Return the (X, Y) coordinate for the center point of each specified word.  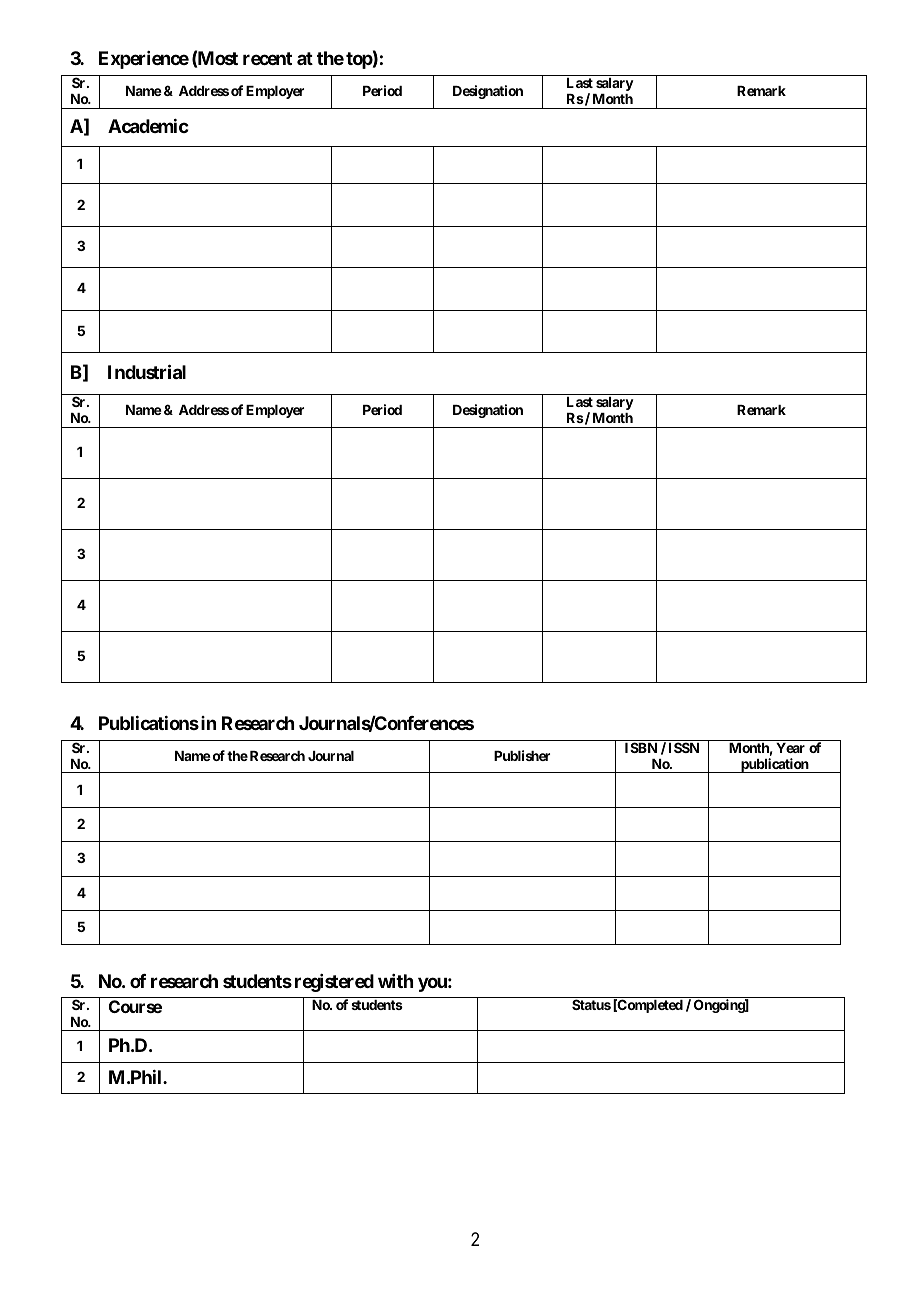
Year (790, 748)
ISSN (684, 747)
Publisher (522, 755)
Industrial (147, 371)
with (395, 981)
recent (267, 58)
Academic (148, 126)
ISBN (641, 747)
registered (334, 983)
